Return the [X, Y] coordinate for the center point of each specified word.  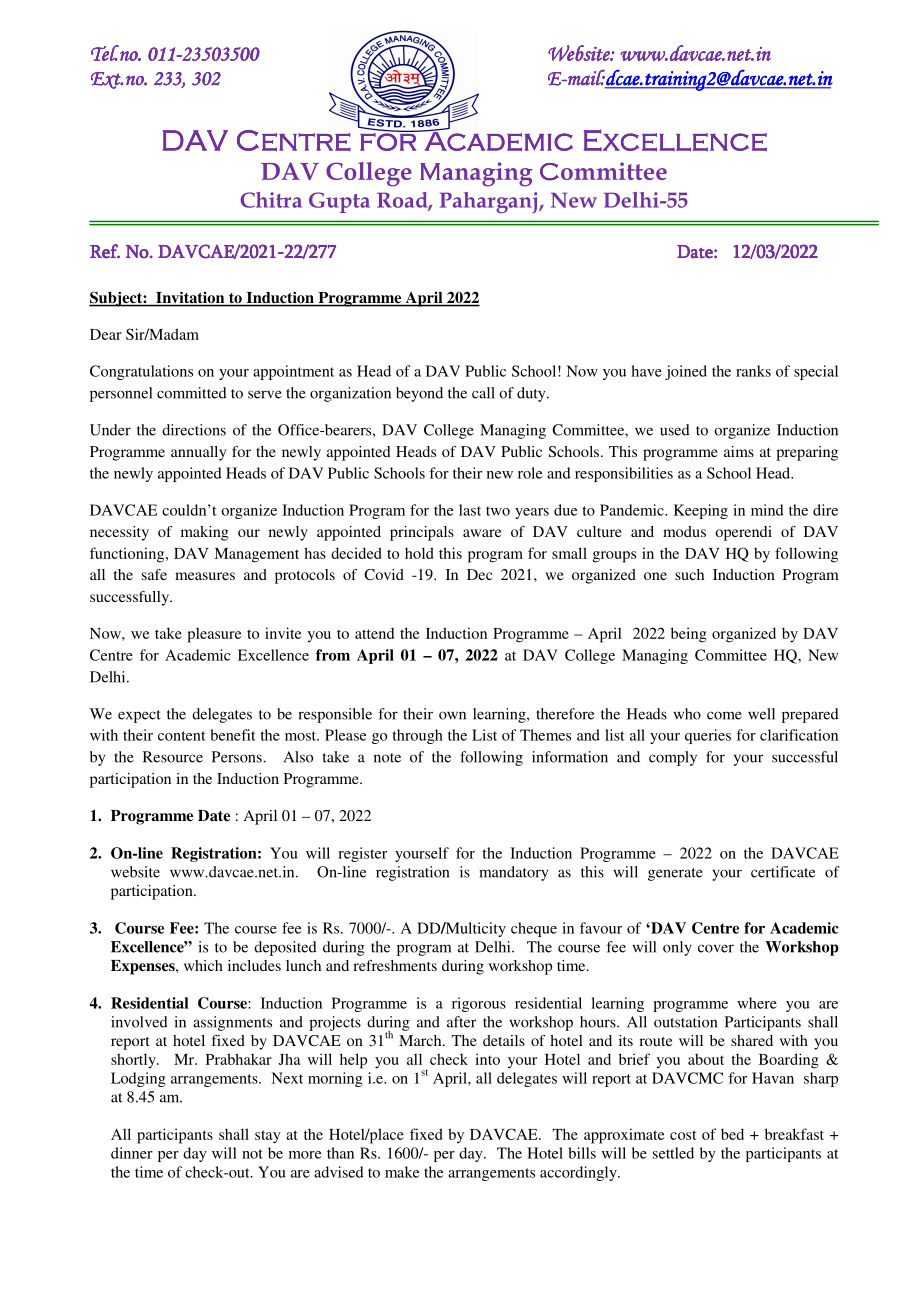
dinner [132, 1153]
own [452, 715]
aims [739, 451]
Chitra [271, 200]
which [203, 965]
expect [139, 716]
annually [198, 453]
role [530, 473]
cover [716, 948]
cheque [534, 929]
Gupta [339, 202]
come [724, 715]
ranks [753, 371]
